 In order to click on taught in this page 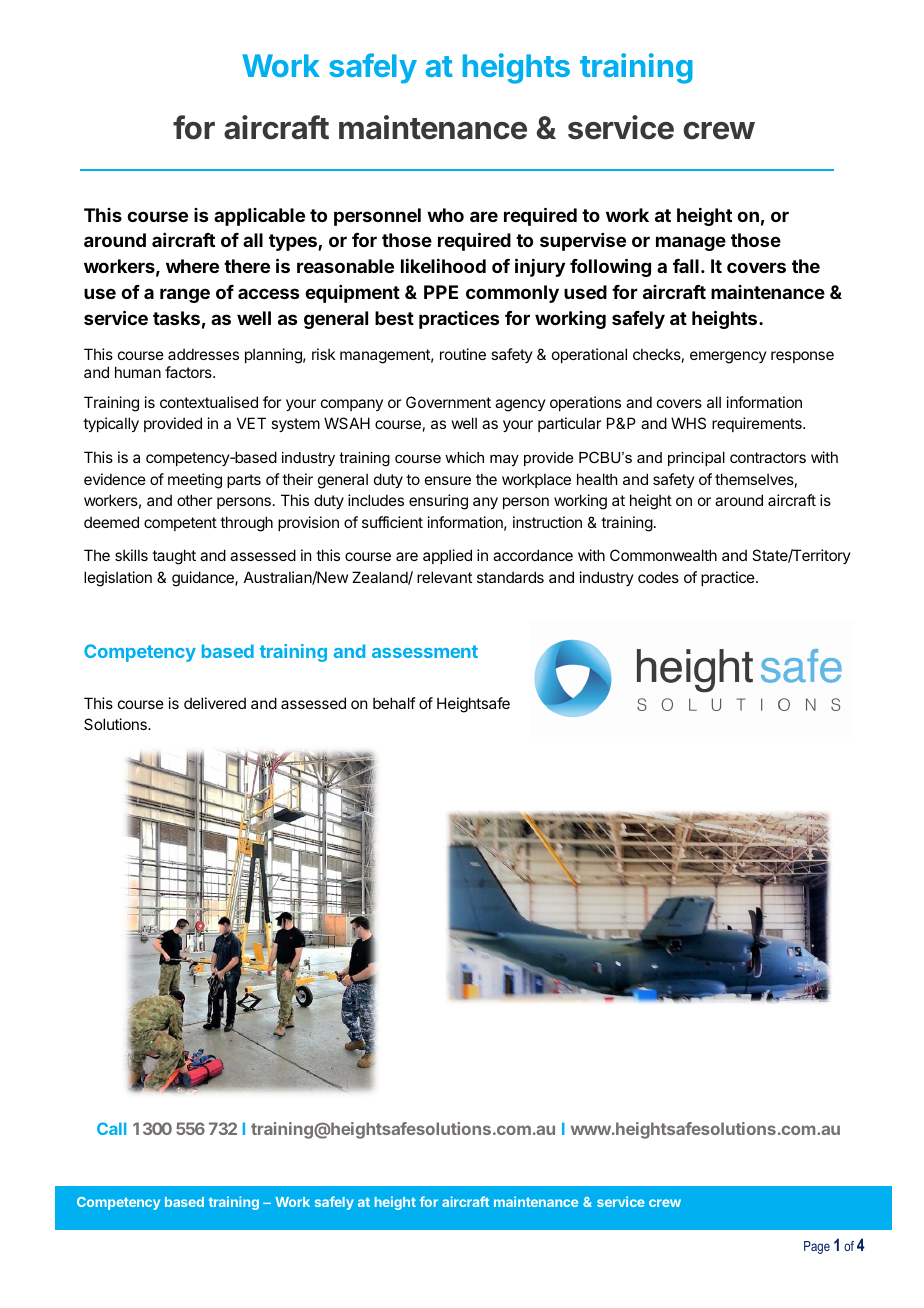, I will do `click(174, 557)`.
